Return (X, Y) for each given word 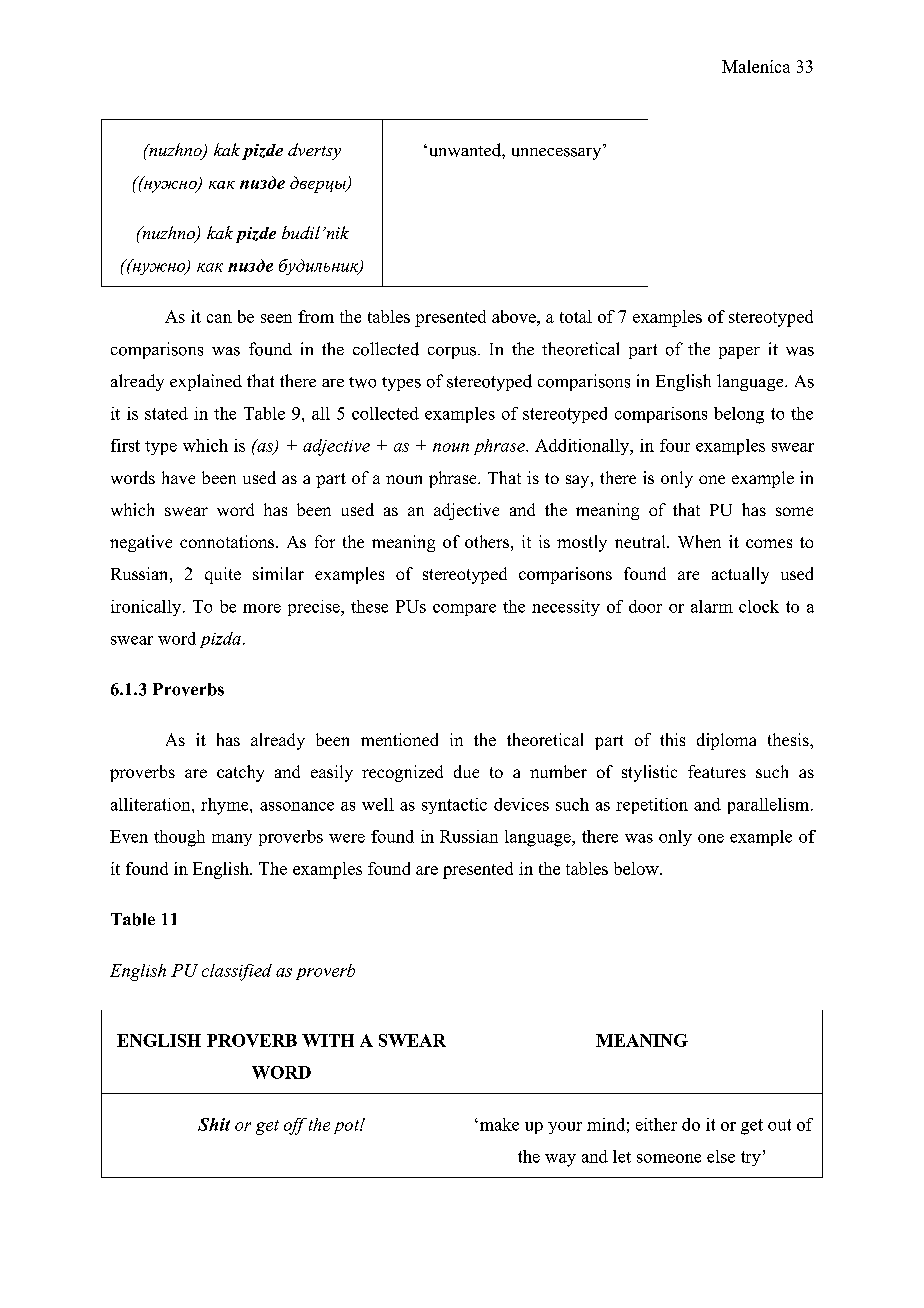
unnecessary (558, 152)
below (637, 868)
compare (464, 610)
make (498, 1124)
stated (166, 413)
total (576, 316)
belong (739, 415)
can (219, 318)
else (721, 1156)
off (295, 1126)
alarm (712, 606)
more (262, 608)
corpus (453, 353)
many (232, 840)
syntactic (454, 806)
